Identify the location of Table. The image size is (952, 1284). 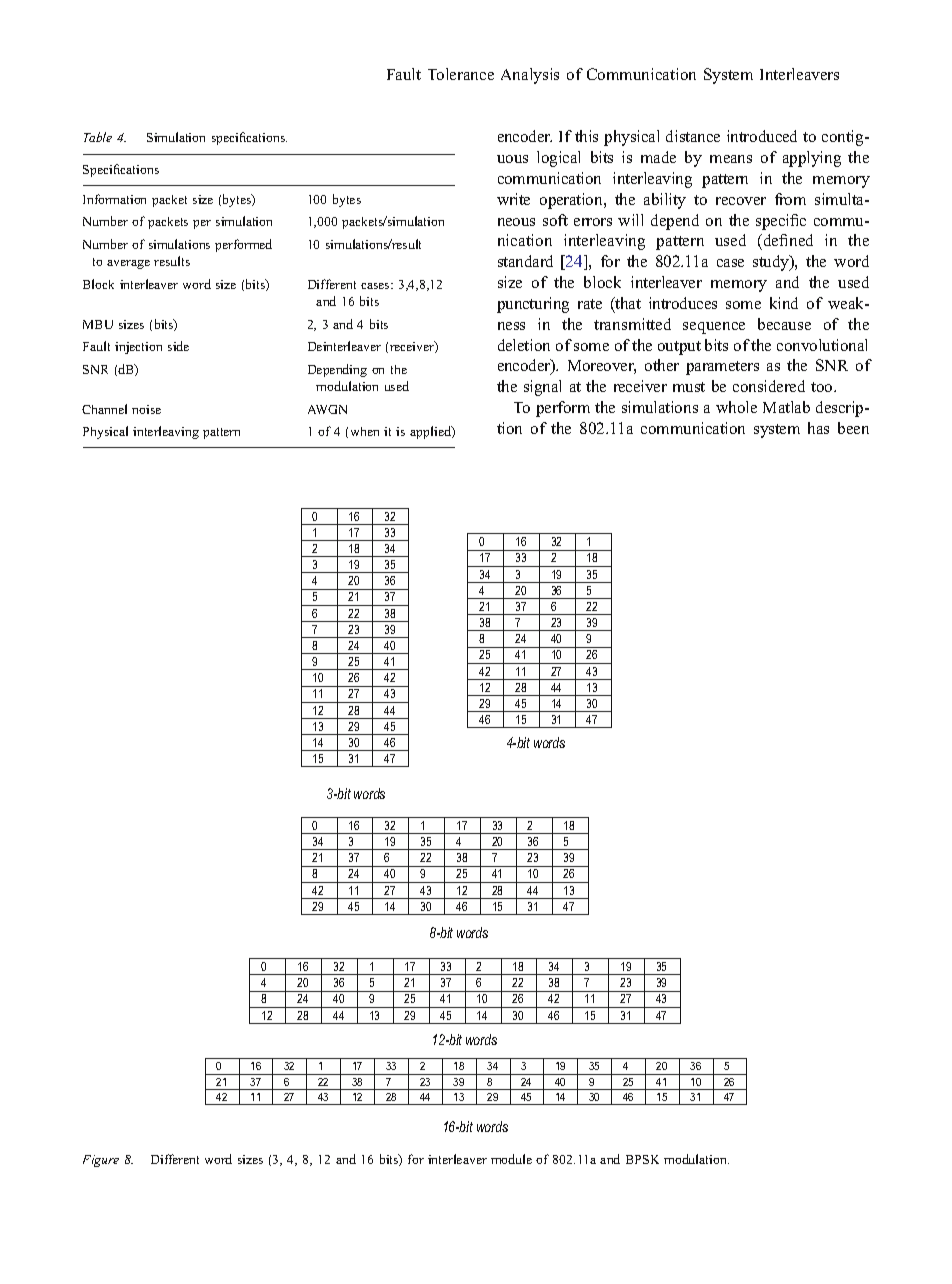
(98, 137).
